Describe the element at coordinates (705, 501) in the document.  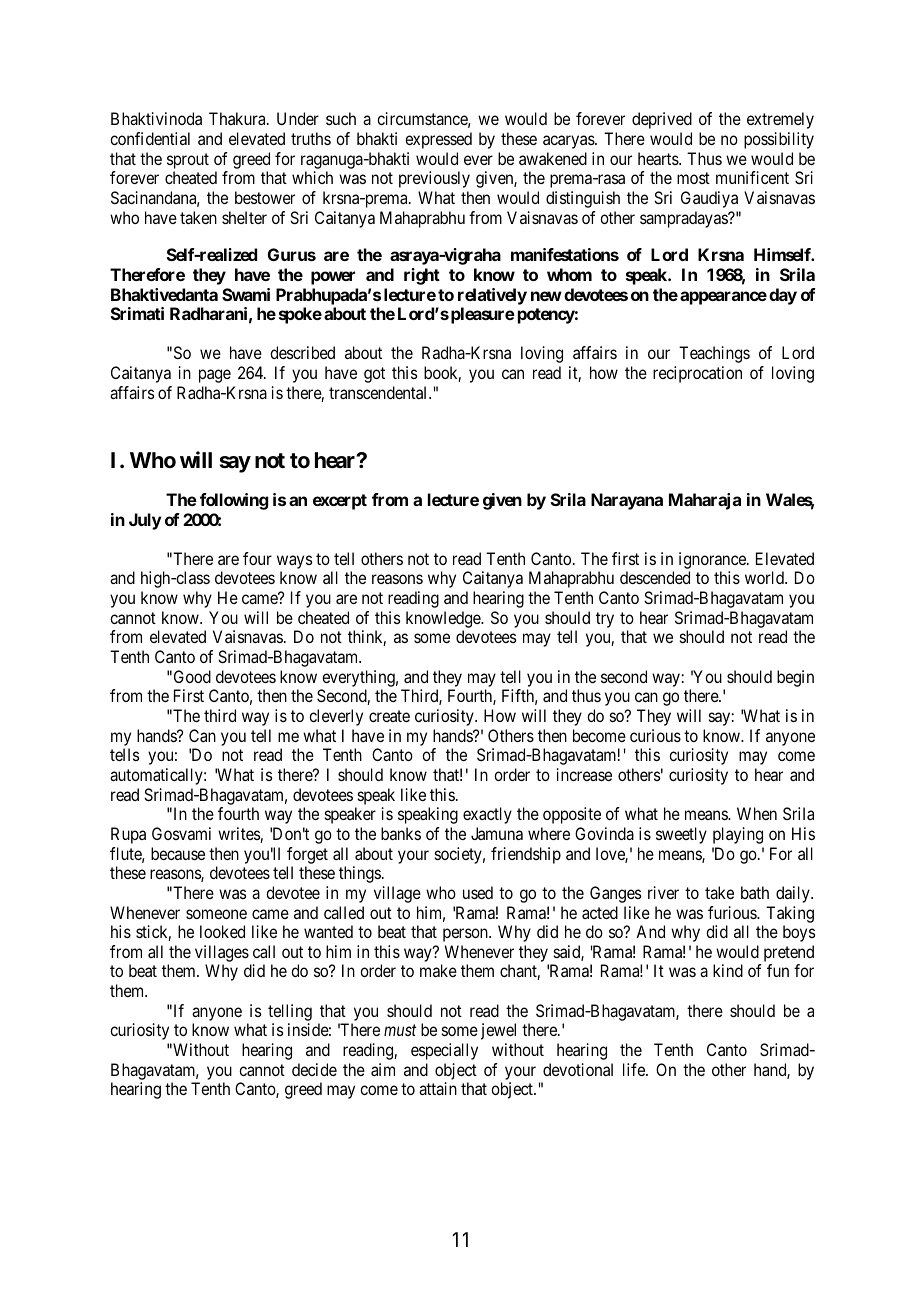
I see `Maharaja` at that location.
